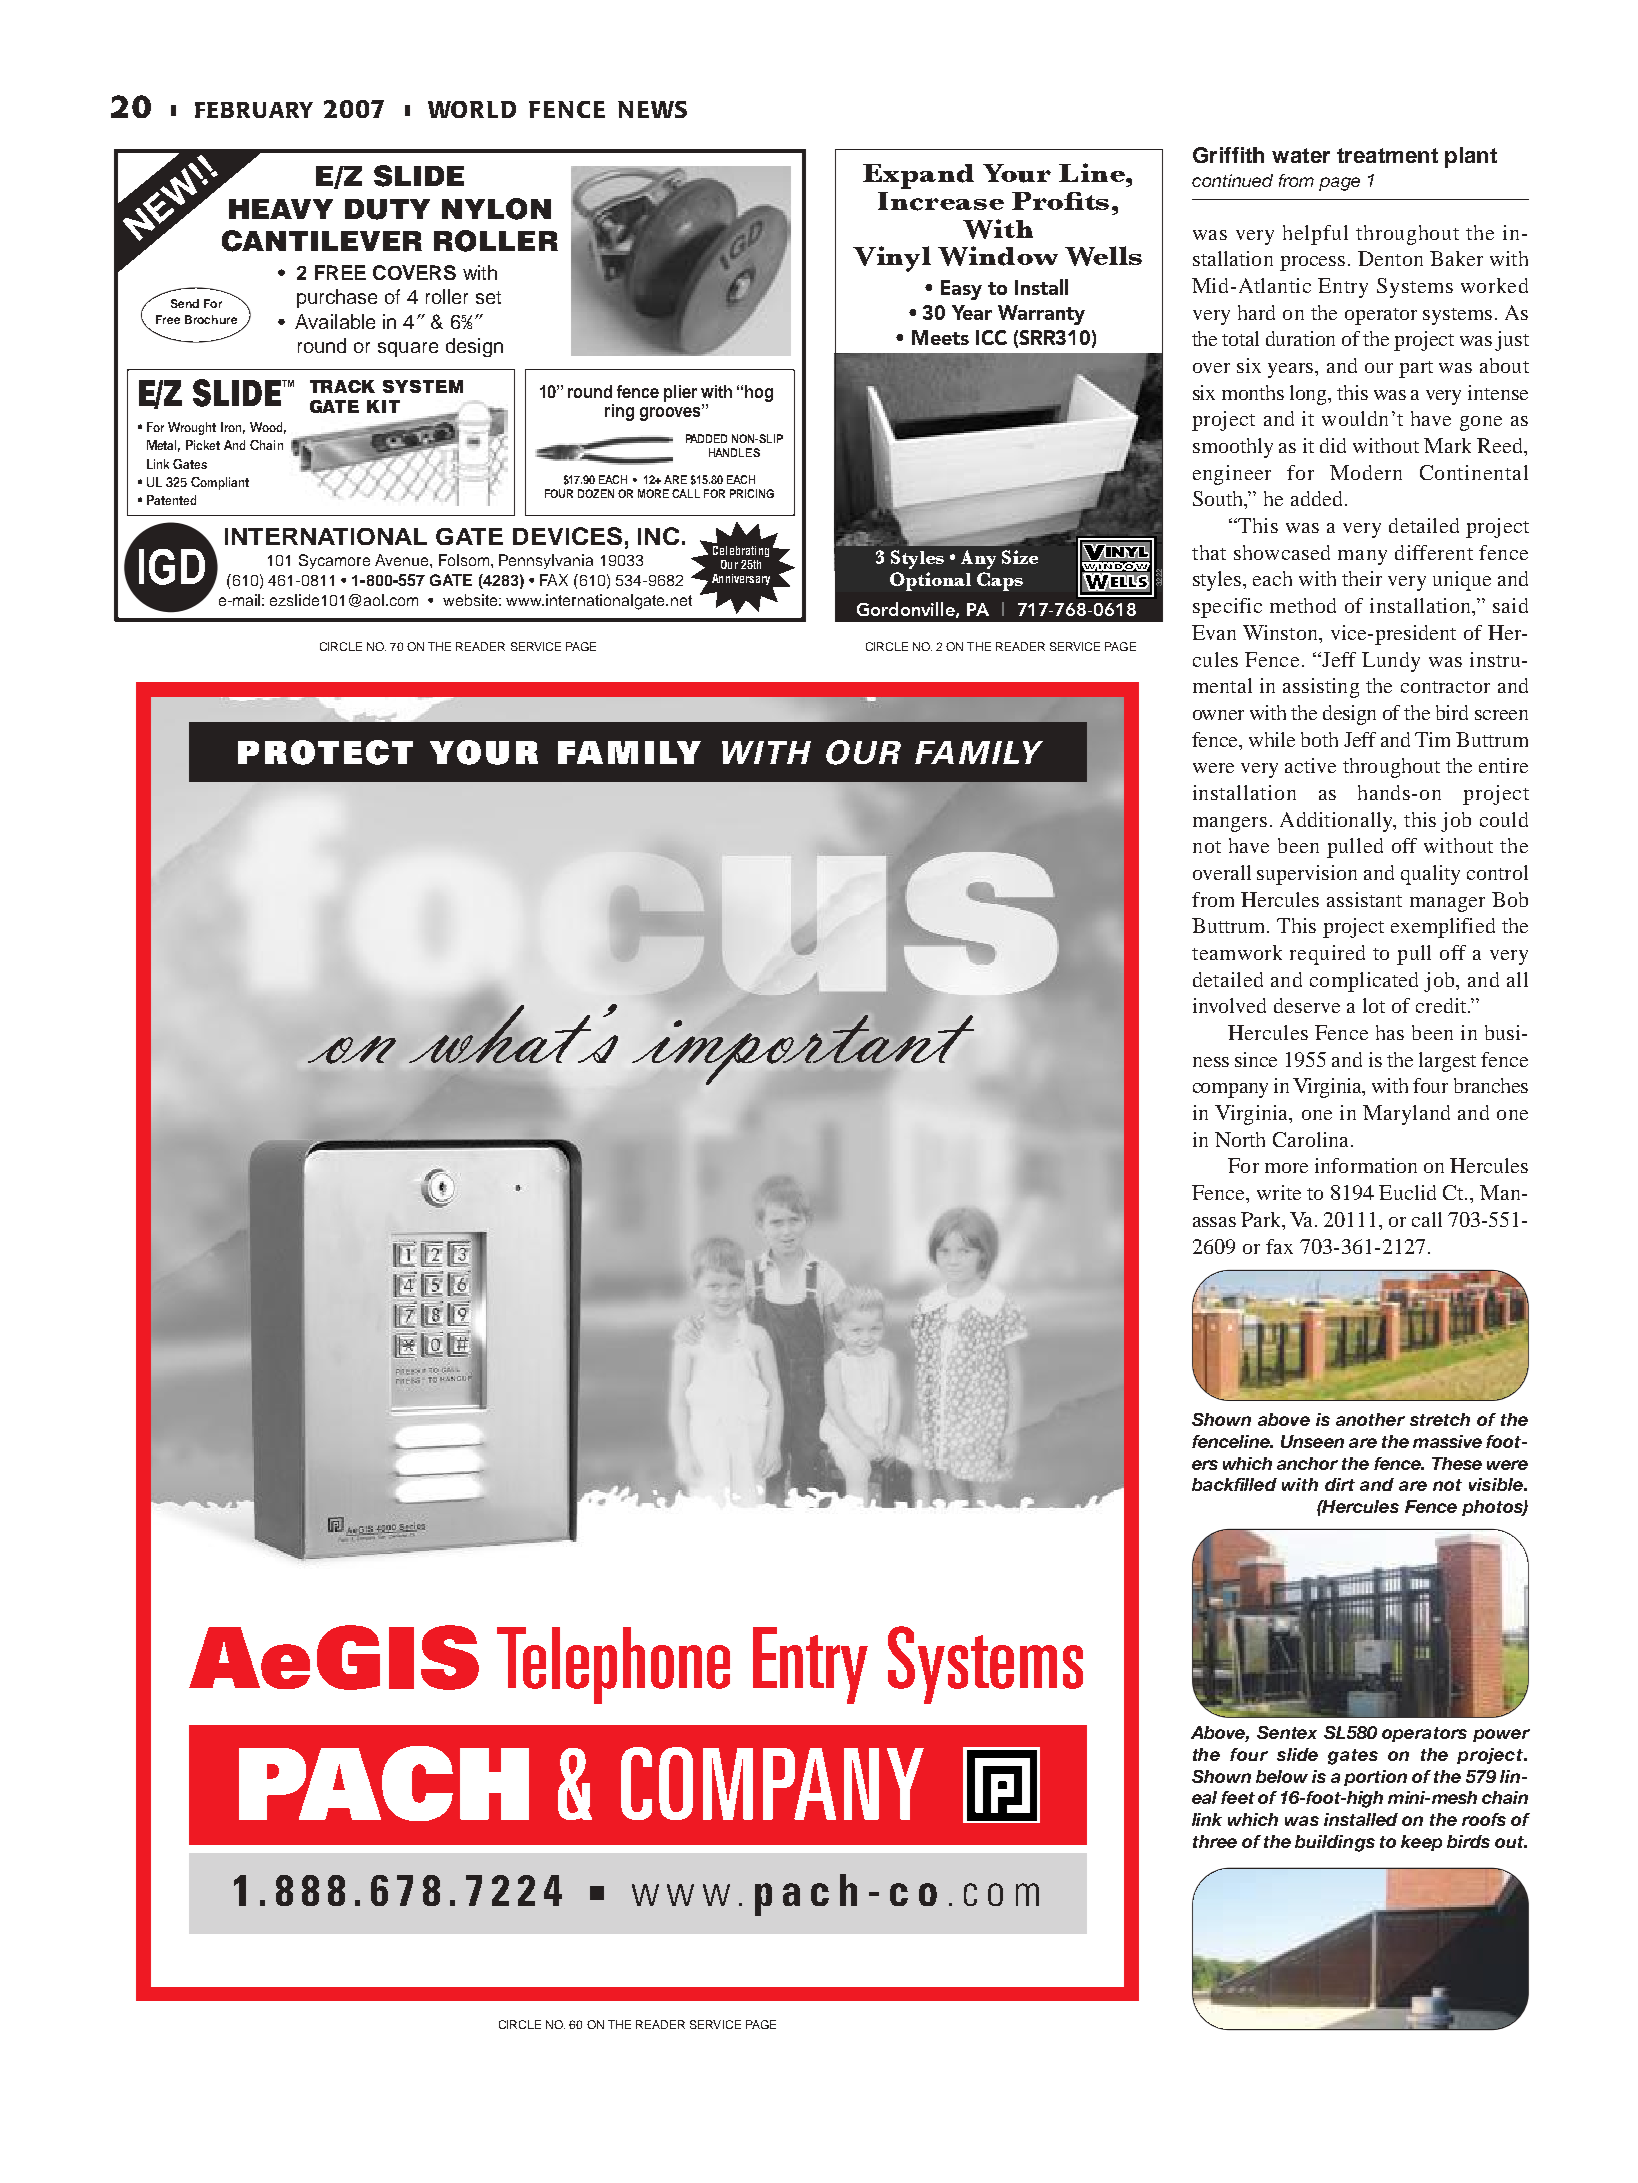  Describe the element at coordinates (1215, 1841) in the screenshot. I see `three` at that location.
